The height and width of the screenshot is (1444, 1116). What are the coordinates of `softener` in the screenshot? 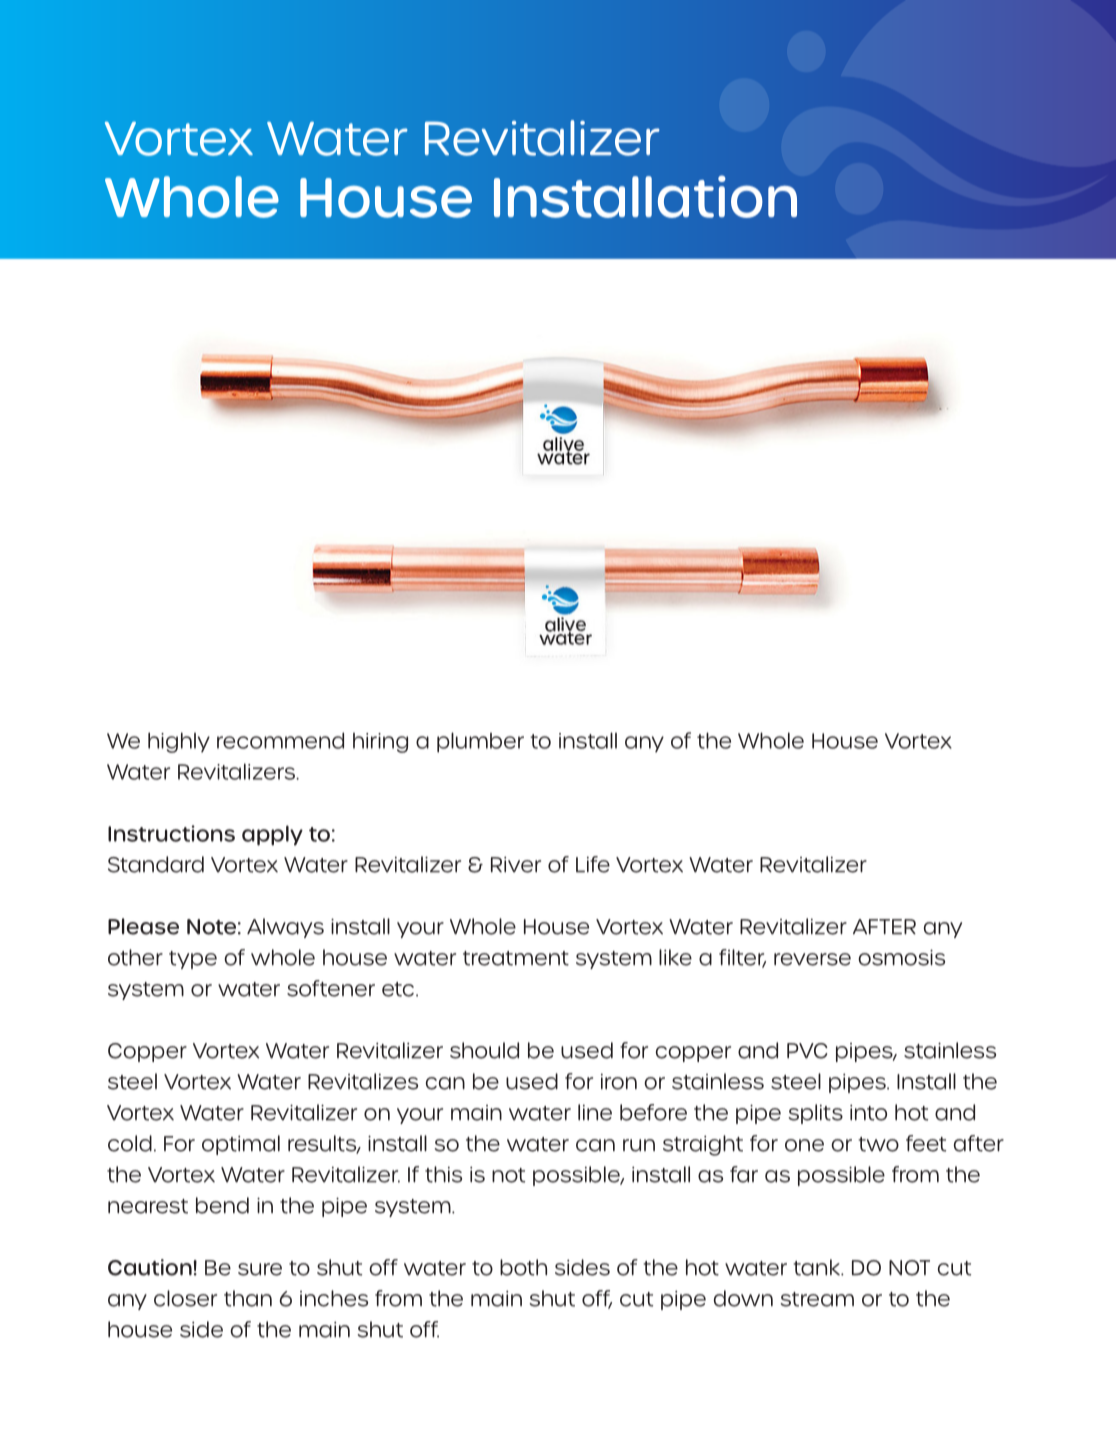 It's located at (331, 988).
